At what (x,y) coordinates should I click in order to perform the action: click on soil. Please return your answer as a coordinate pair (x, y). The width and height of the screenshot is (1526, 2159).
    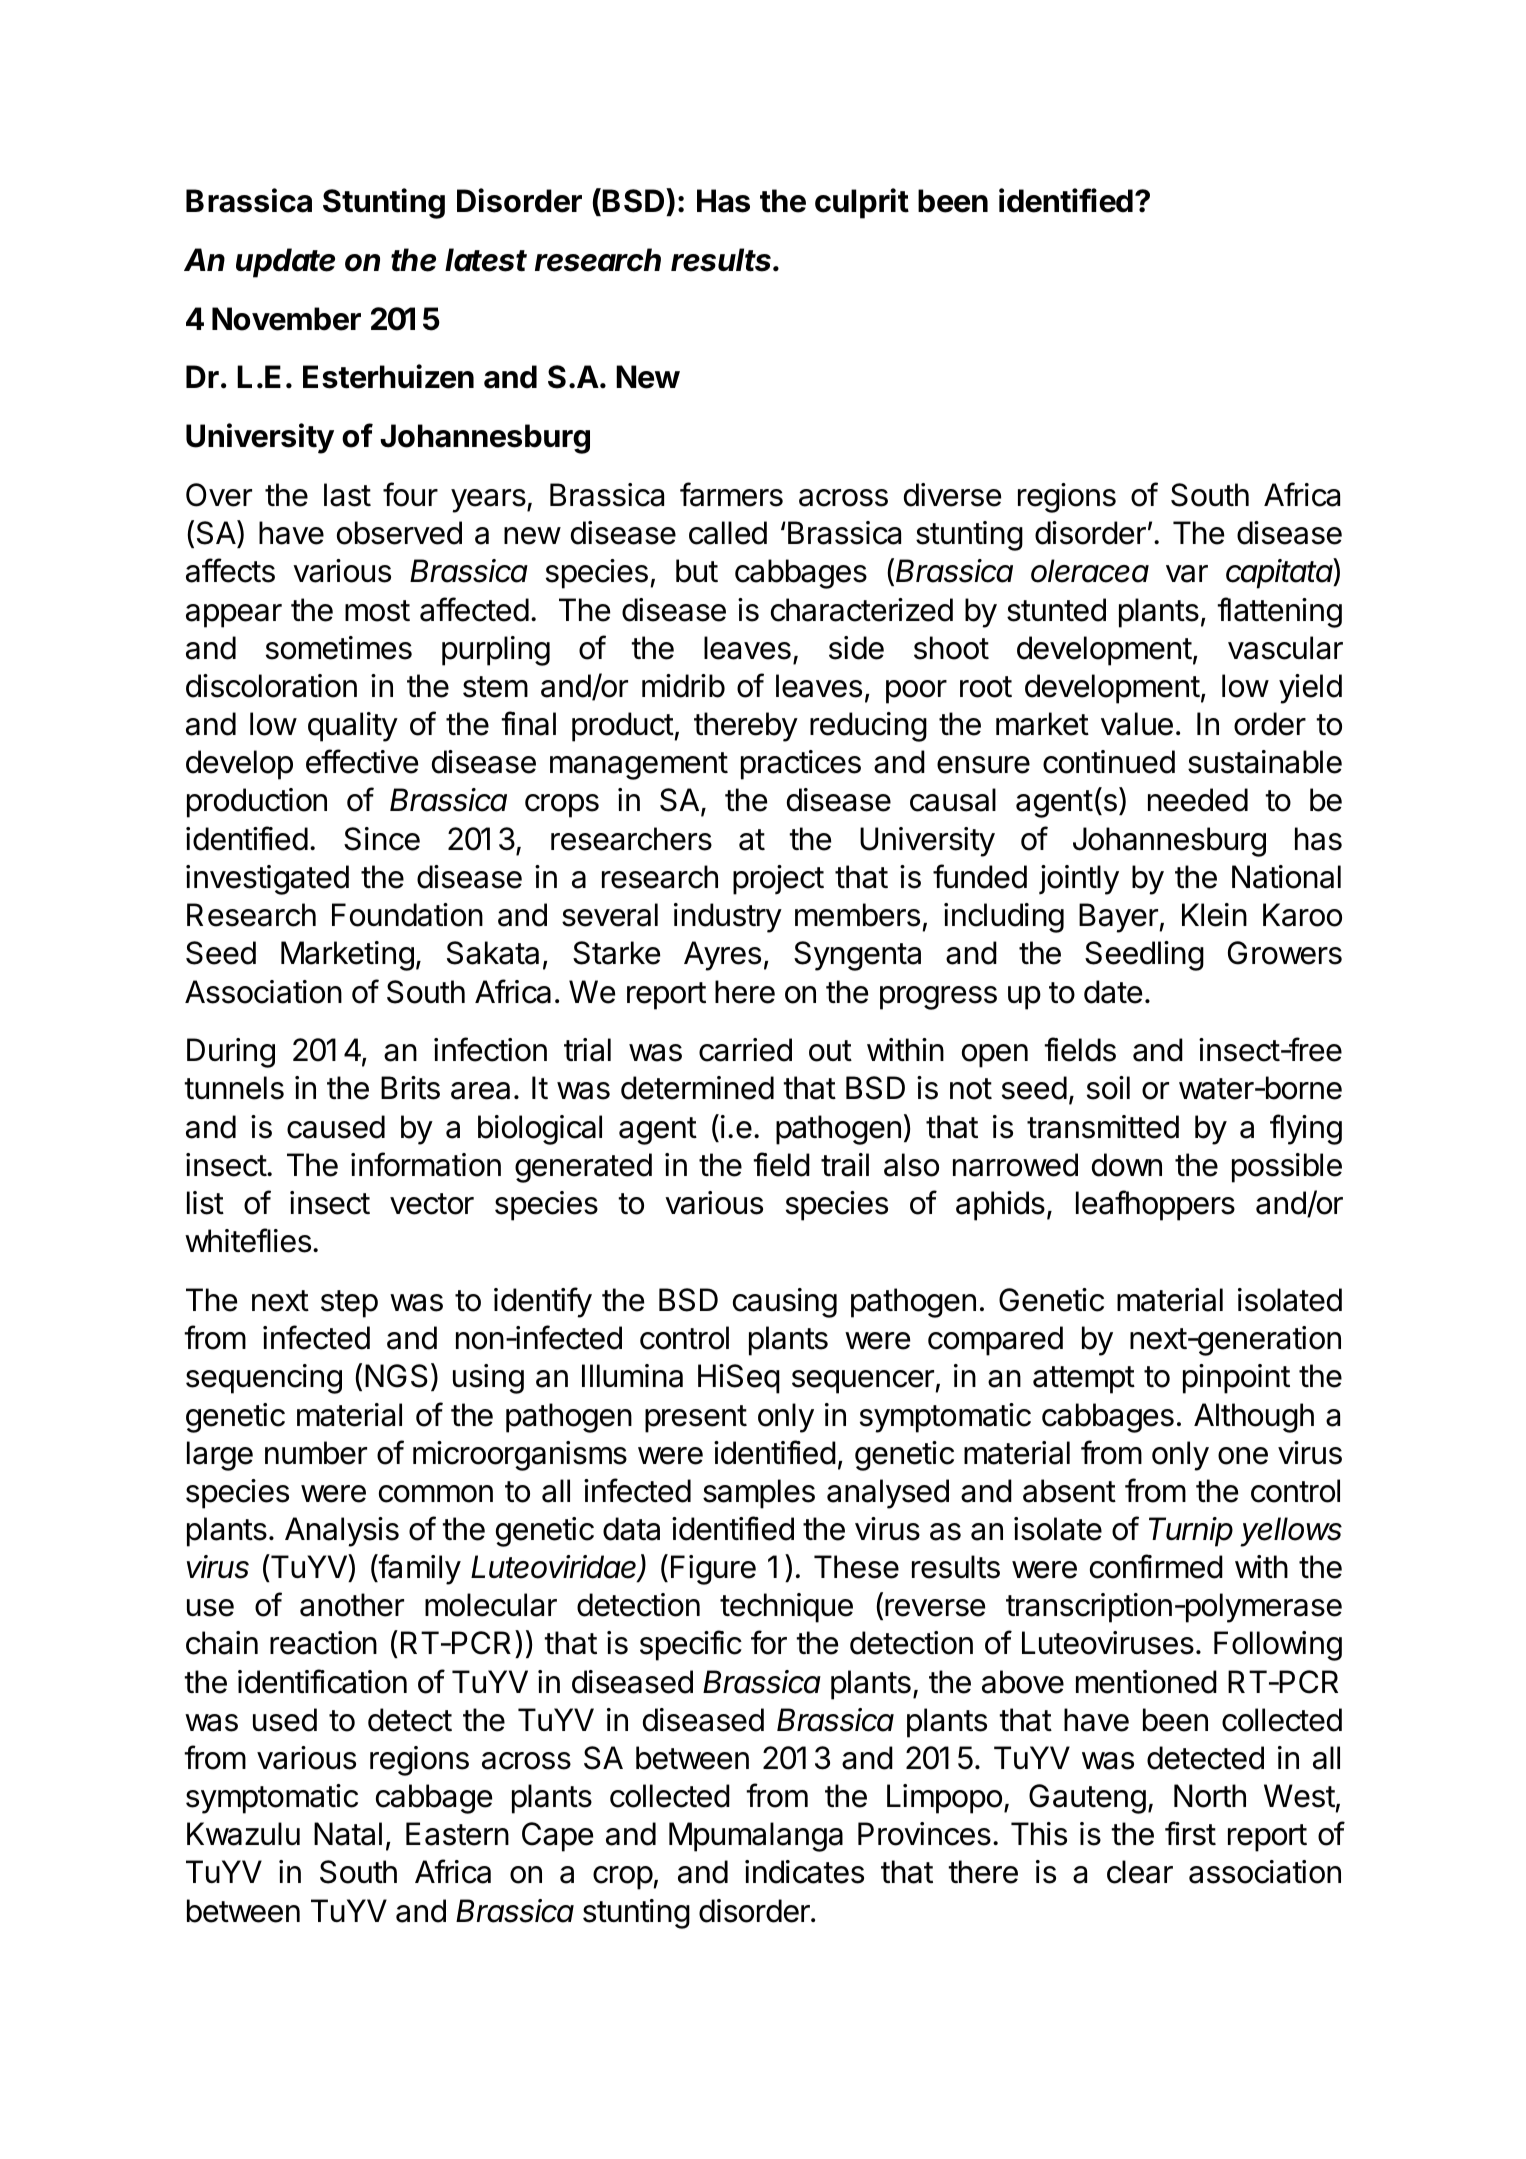
    Looking at the image, I should click on (1108, 1088).
